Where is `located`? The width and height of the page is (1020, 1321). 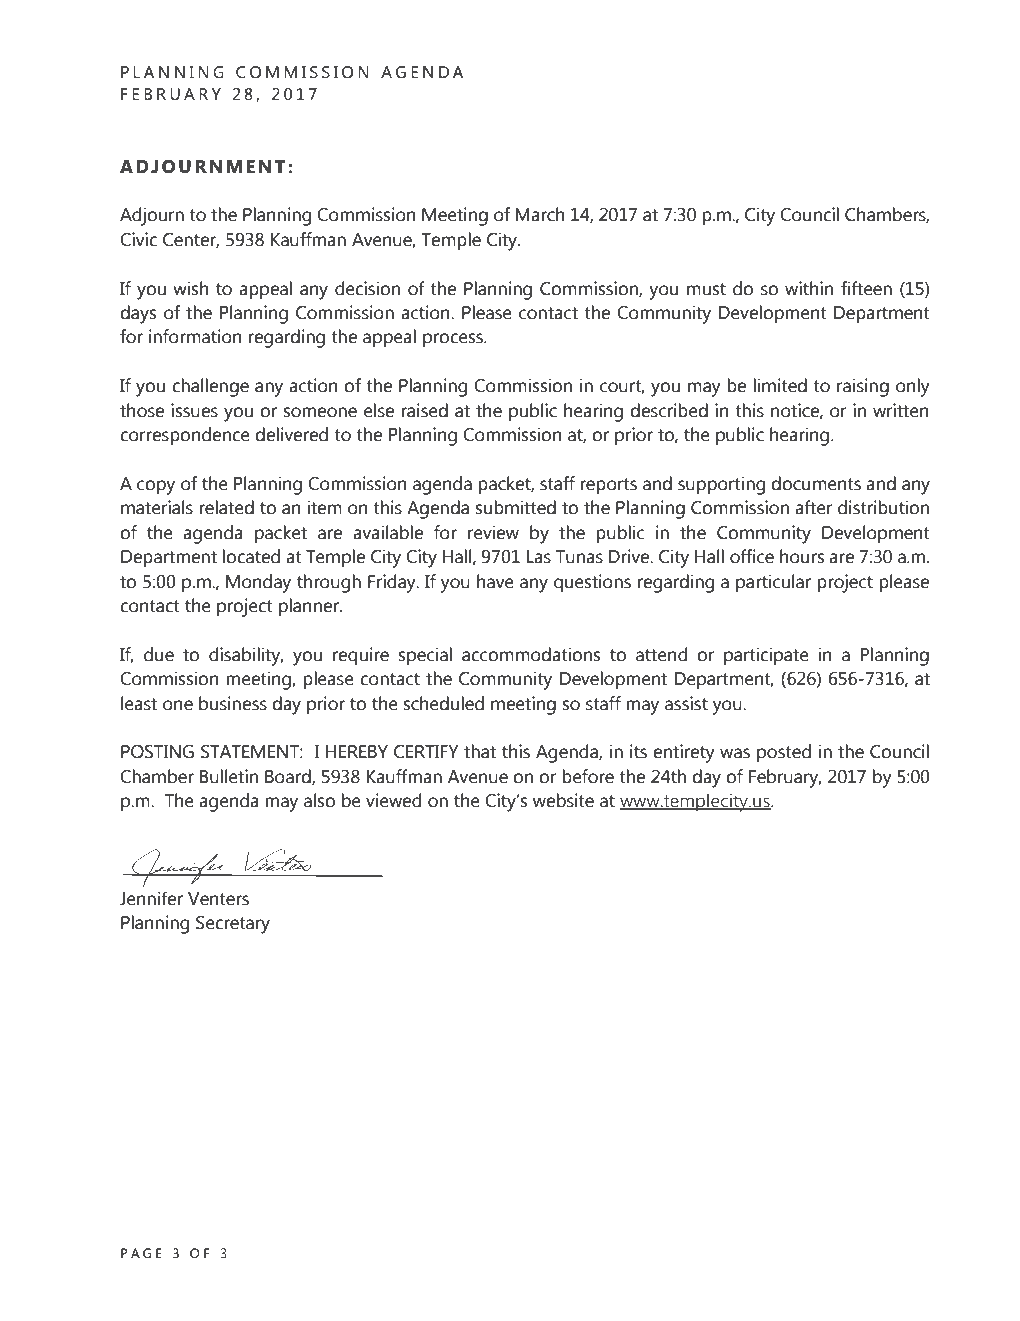 located is located at coordinates (251, 556).
